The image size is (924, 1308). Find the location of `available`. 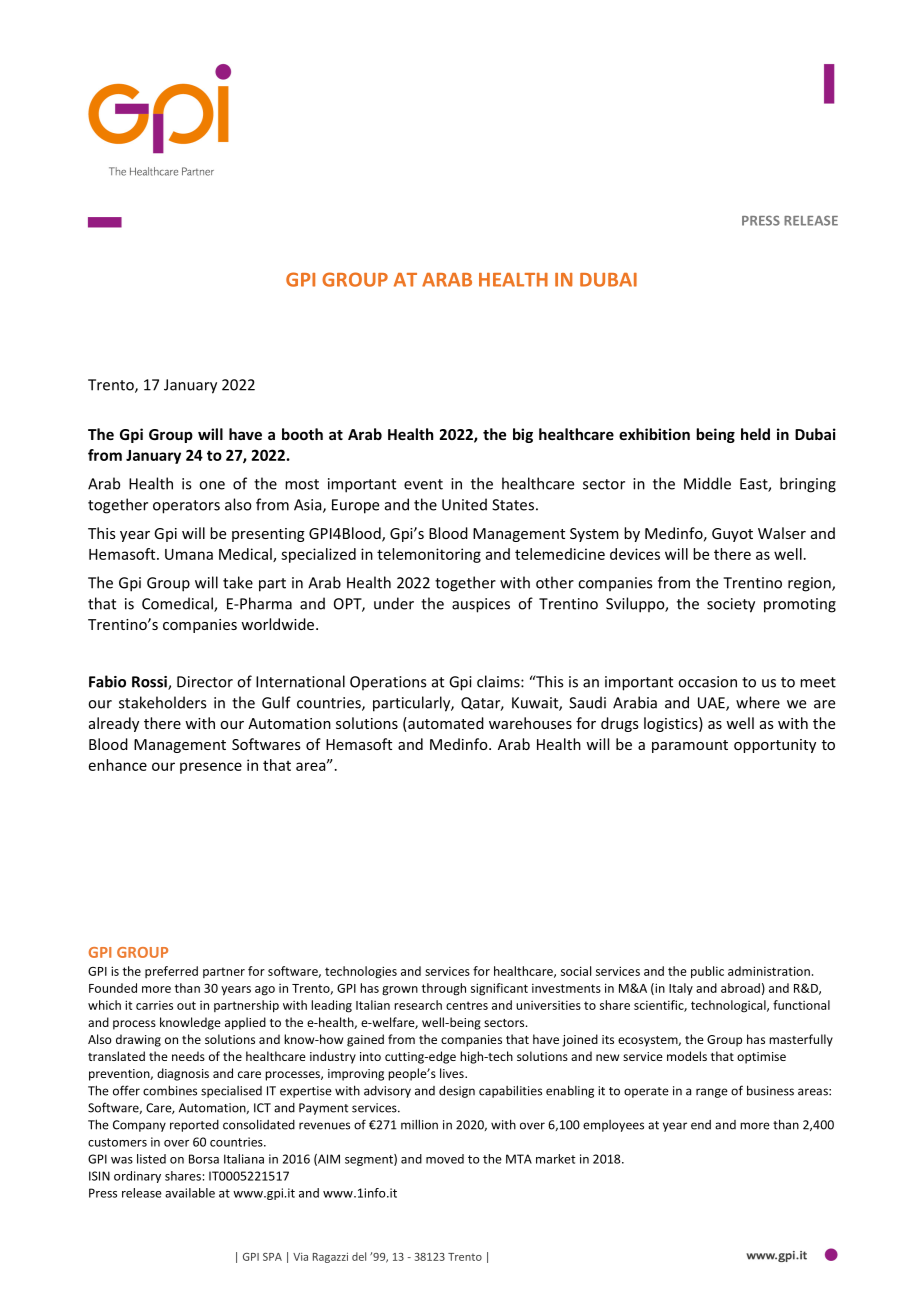

available is located at coordinates (190, 1193).
